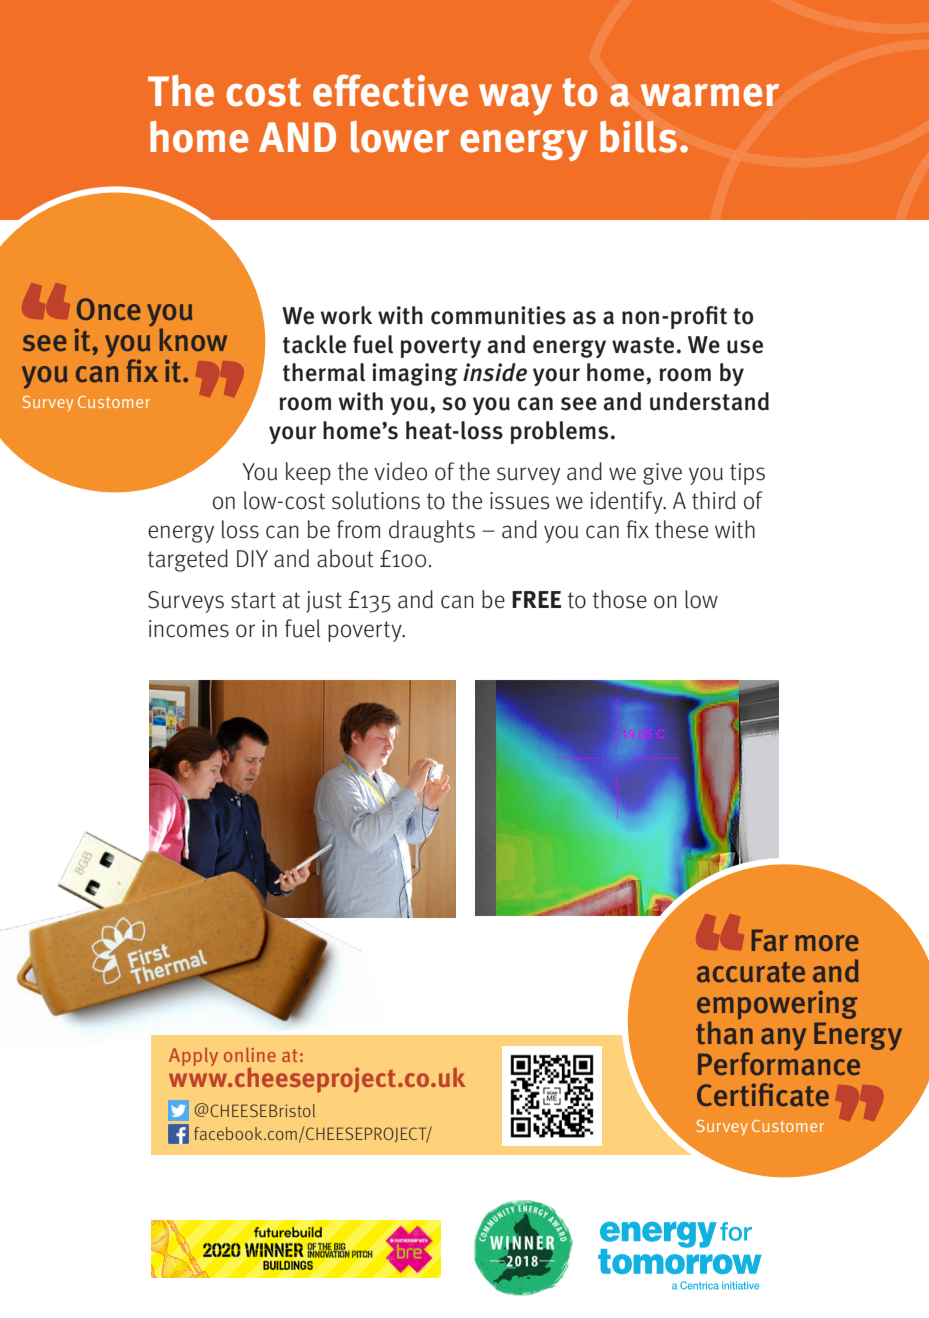  Describe the element at coordinates (745, 347) in the screenshot. I see `use` at that location.
